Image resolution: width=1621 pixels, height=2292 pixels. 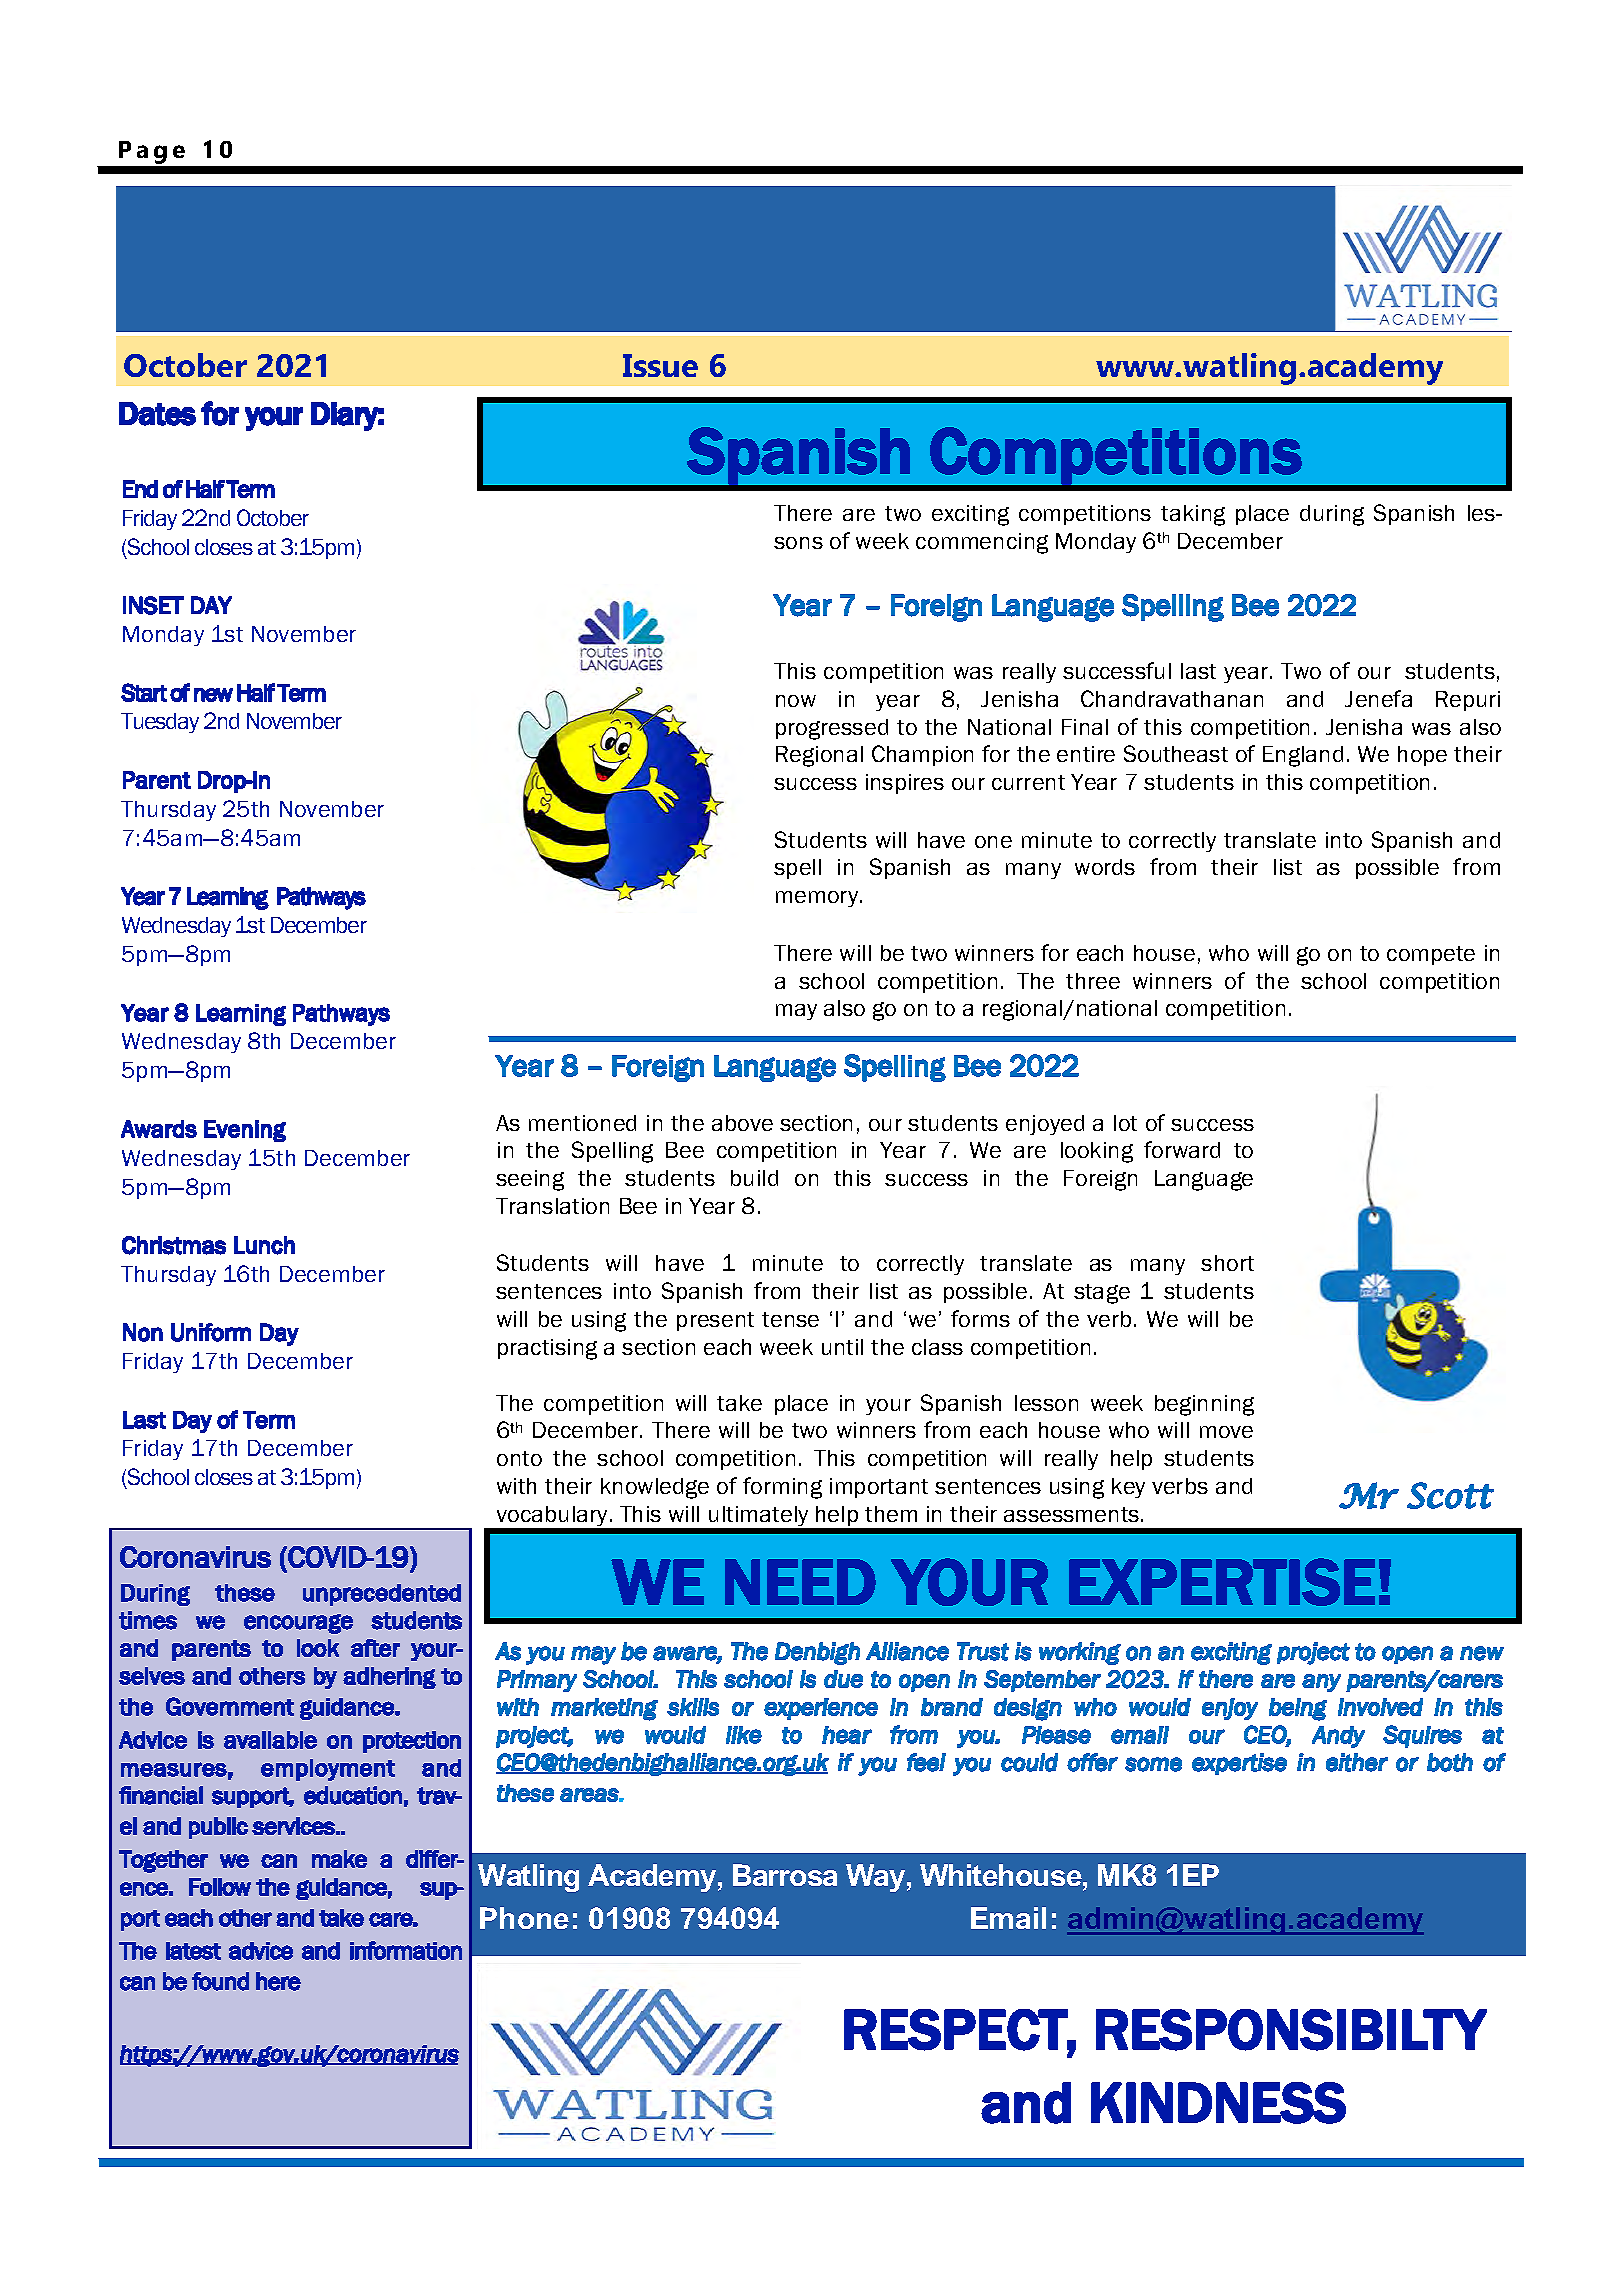 I want to click on short, so click(x=1227, y=1263).
